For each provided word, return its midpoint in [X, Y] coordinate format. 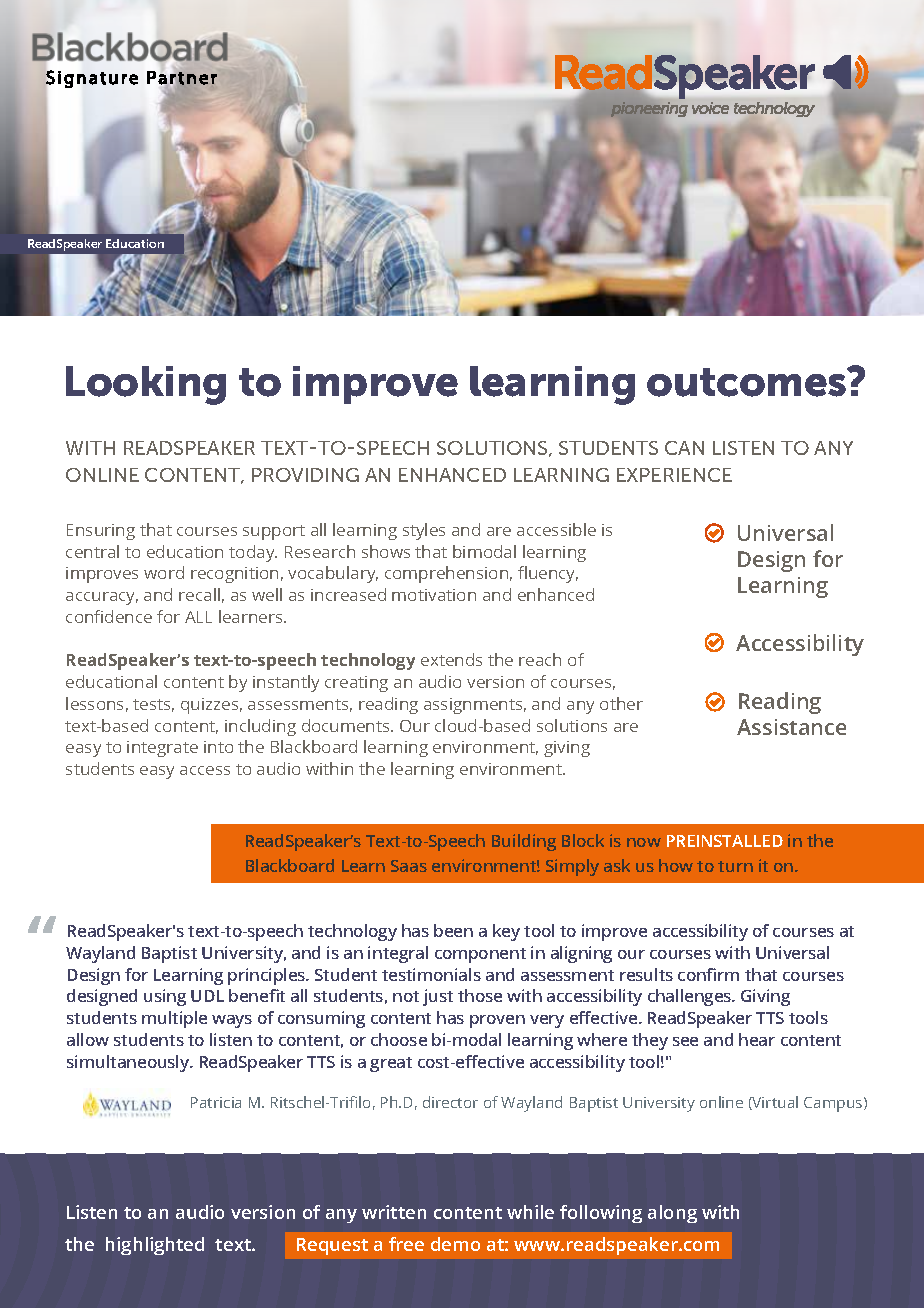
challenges [691, 997]
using [165, 997]
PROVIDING [305, 475]
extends [451, 659]
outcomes [748, 382]
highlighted [155, 1246]
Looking [146, 385]
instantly [286, 683]
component [480, 955]
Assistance [791, 727]
